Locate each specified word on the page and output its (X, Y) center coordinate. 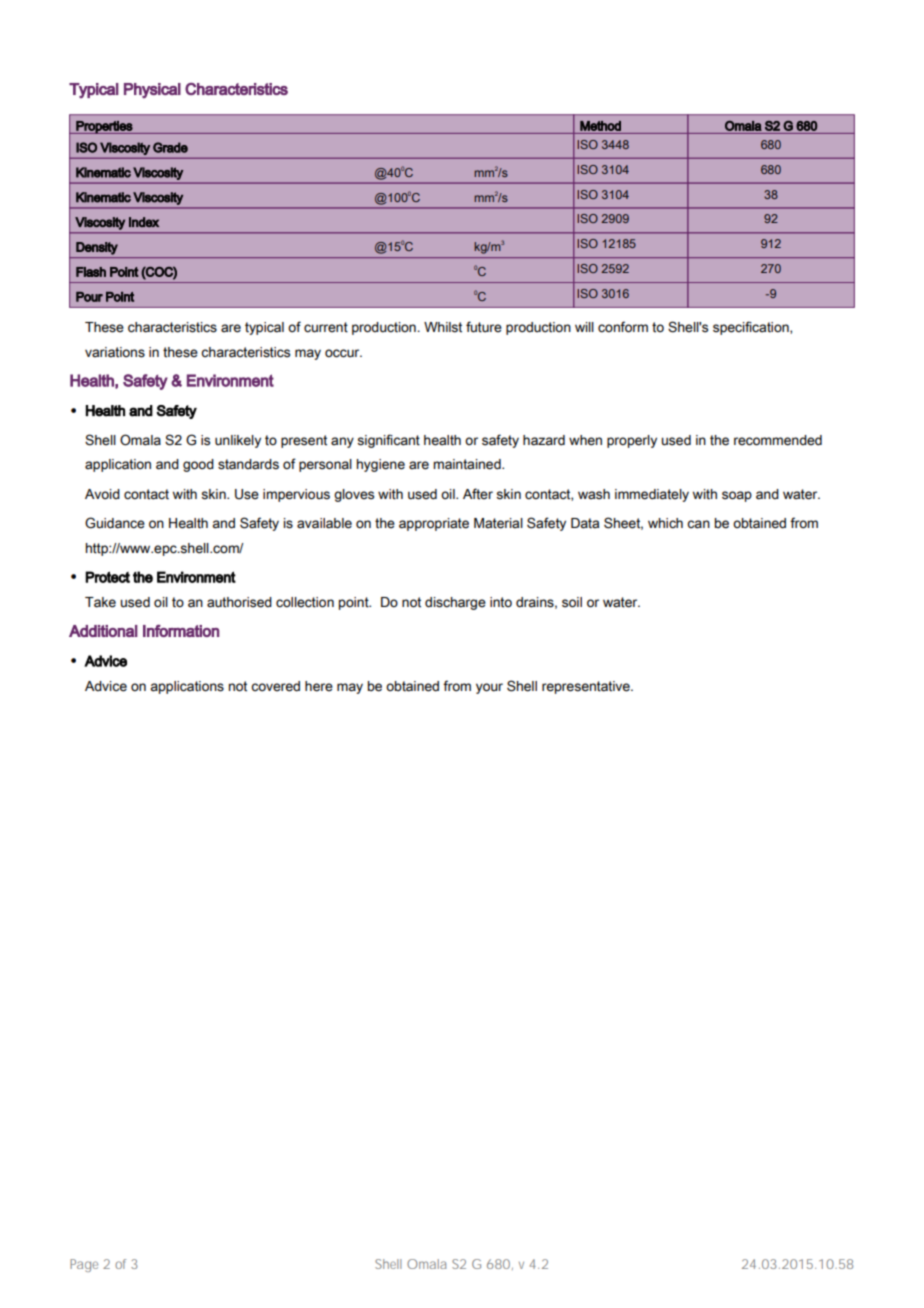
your (489, 688)
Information (181, 630)
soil (572, 602)
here (319, 686)
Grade (170, 147)
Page (84, 1265)
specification (752, 328)
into (501, 602)
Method (600, 126)
